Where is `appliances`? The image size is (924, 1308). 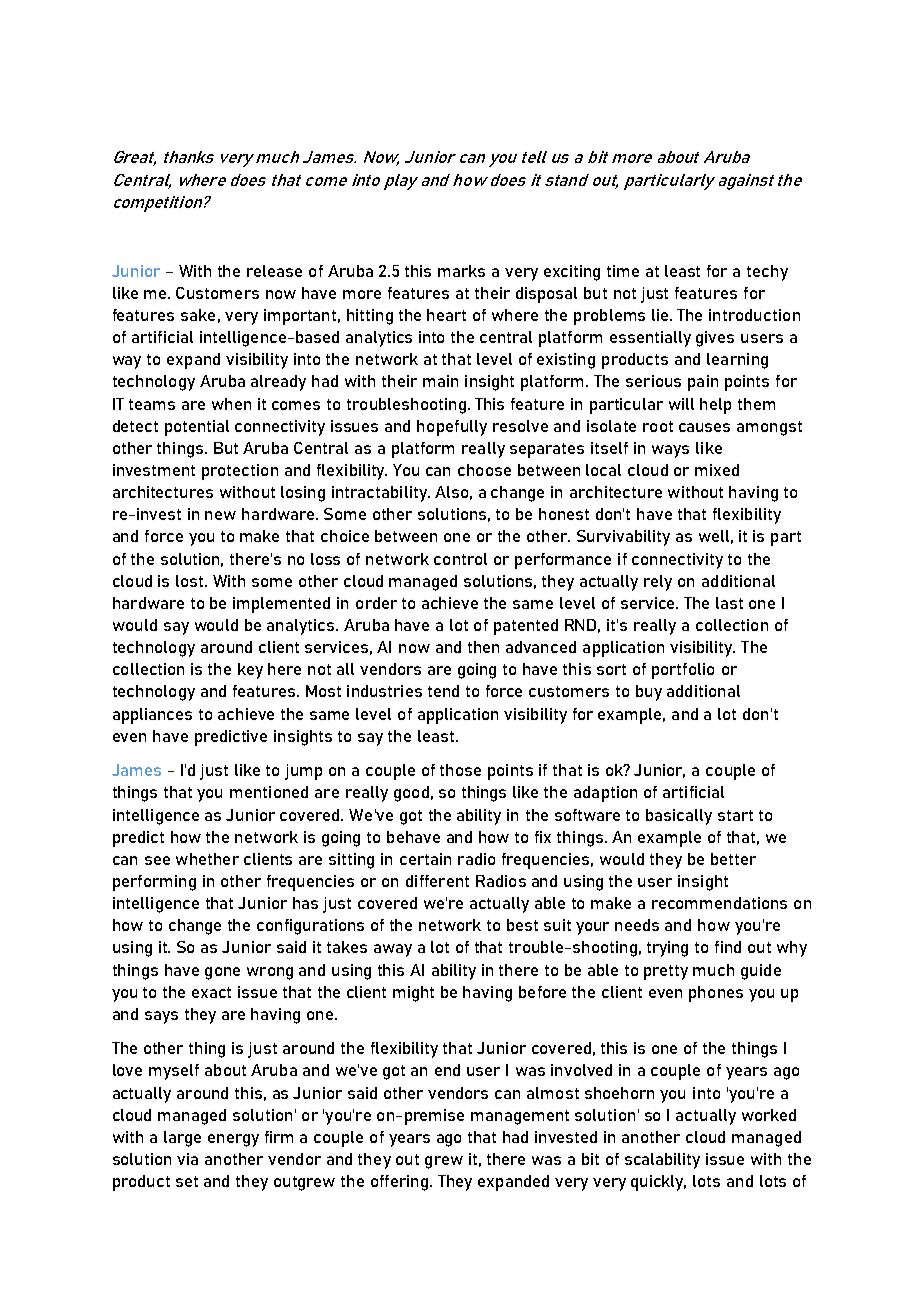 appliances is located at coordinates (152, 716).
